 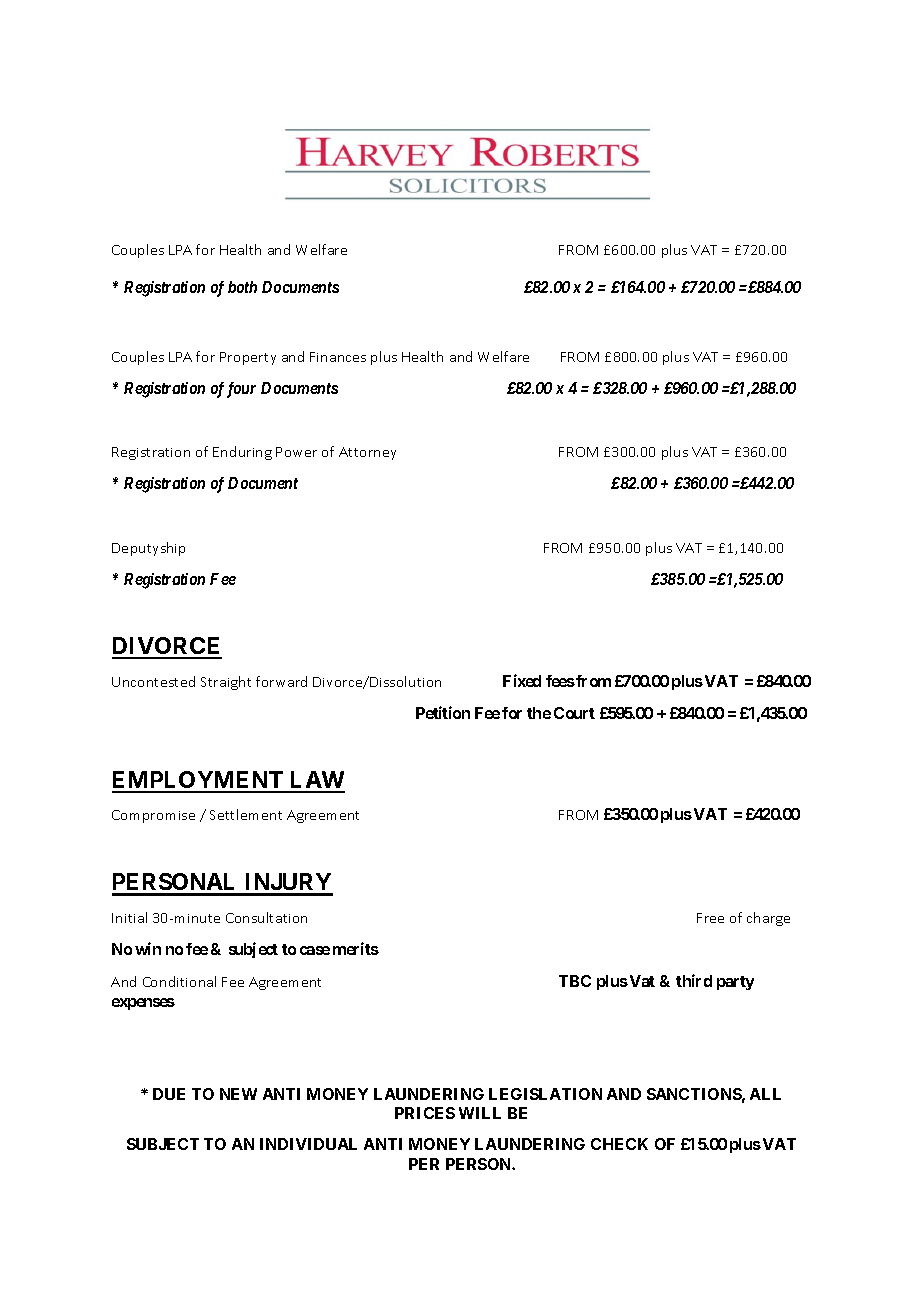 I want to click on Court, so click(x=574, y=713).
